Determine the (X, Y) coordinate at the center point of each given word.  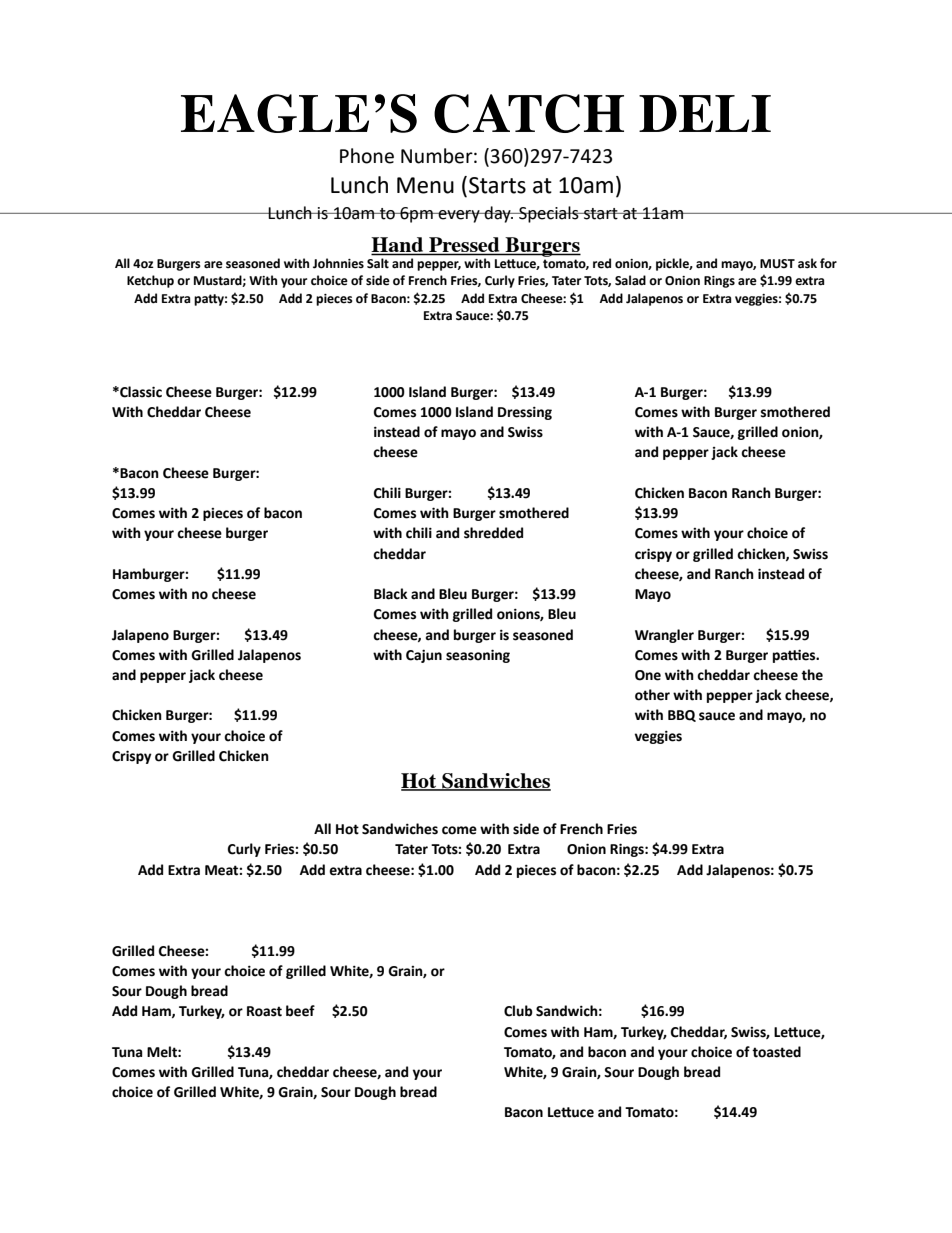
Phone (367, 156)
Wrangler (664, 636)
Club (518, 1011)
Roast (264, 1011)
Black (391, 594)
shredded (493, 533)
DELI (705, 113)
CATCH (529, 113)
